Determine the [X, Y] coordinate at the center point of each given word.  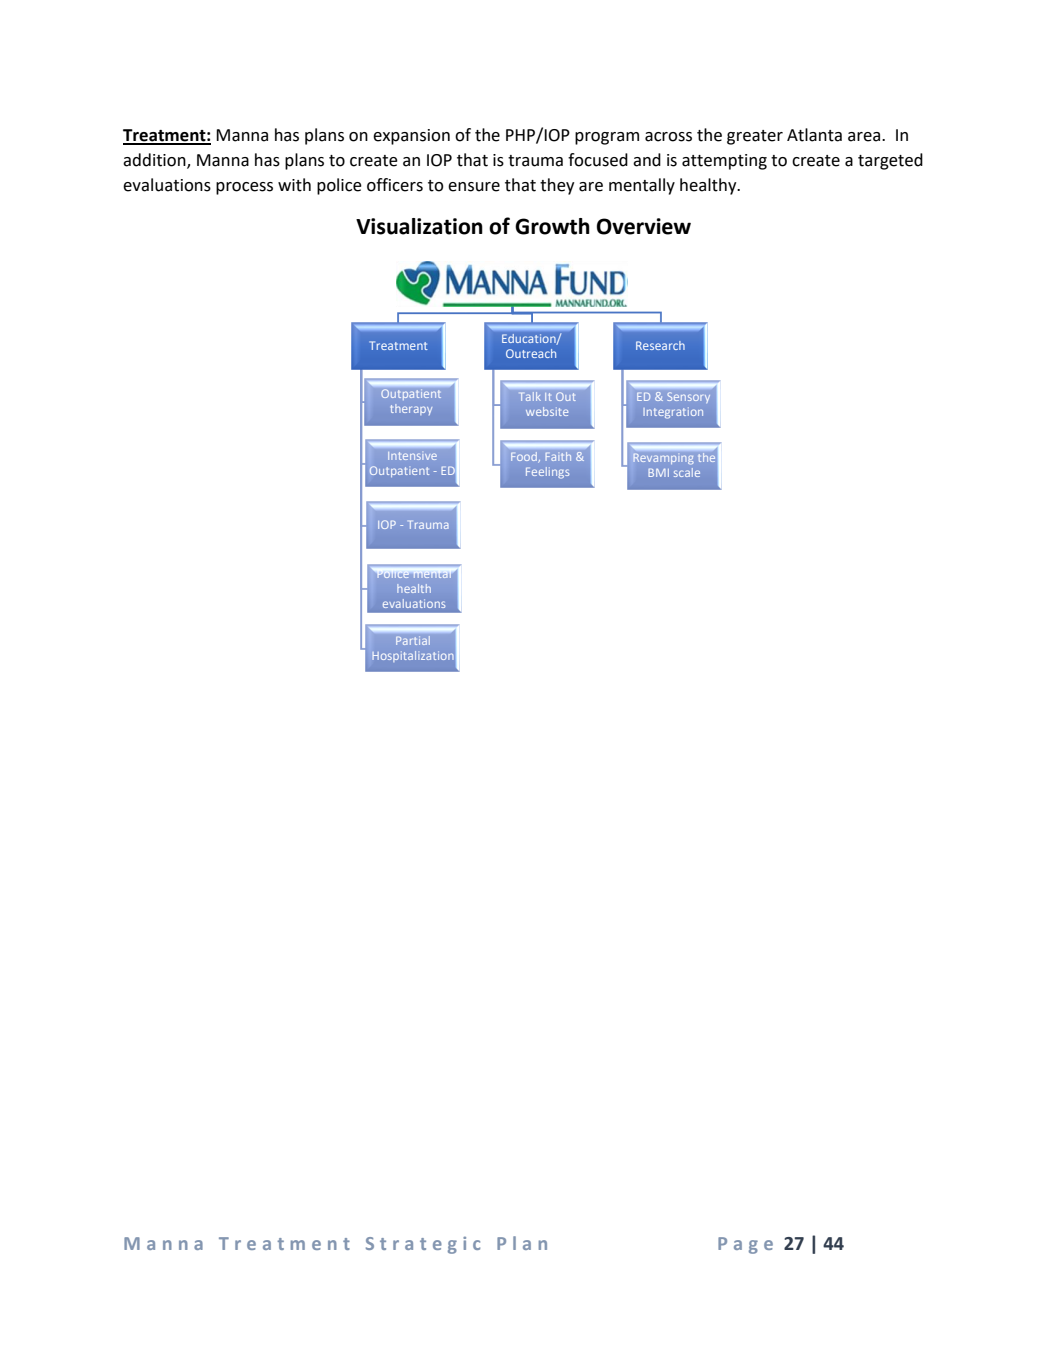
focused [598, 160]
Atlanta [814, 135]
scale [687, 472]
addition [155, 161]
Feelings [547, 473]
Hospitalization [412, 656]
